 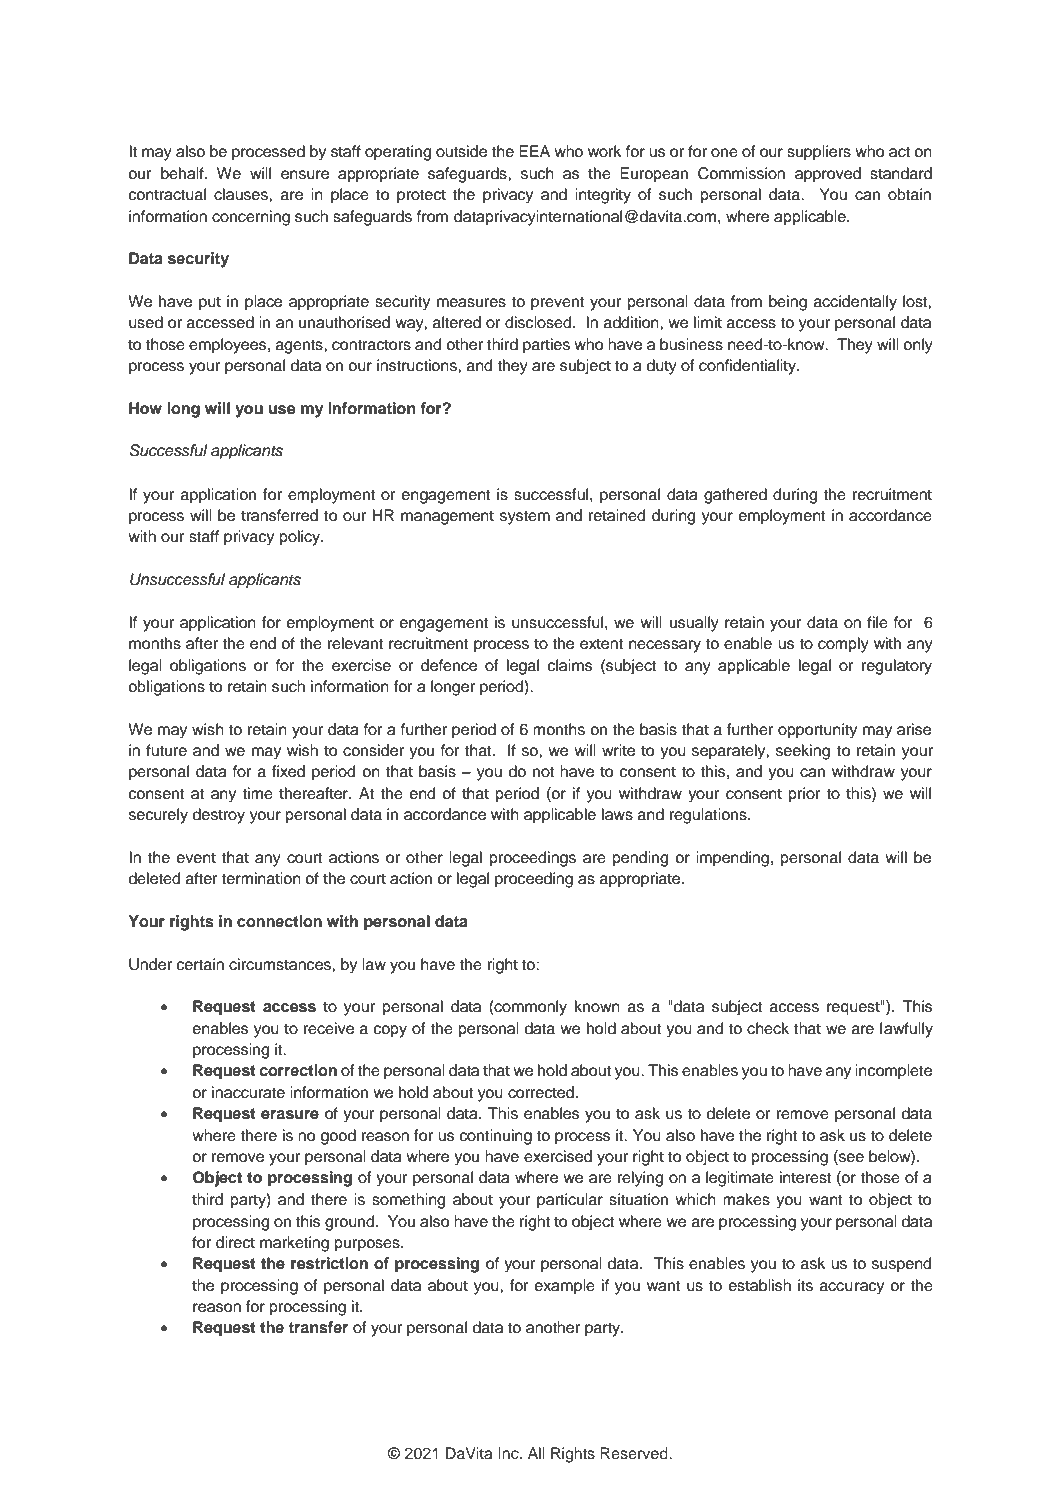 What do you see at coordinates (242, 194) in the screenshot?
I see `clauses` at bounding box center [242, 194].
